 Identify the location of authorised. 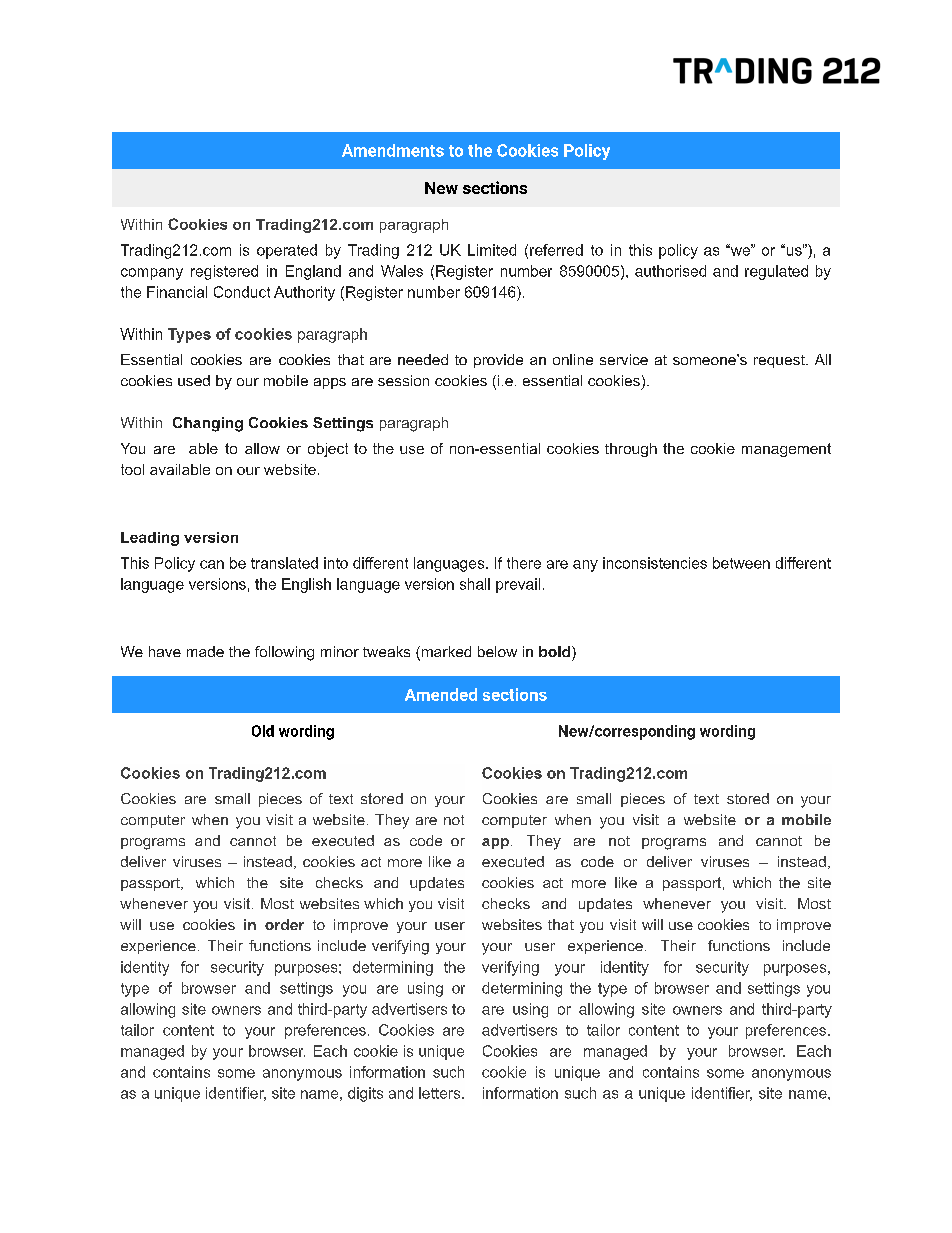
(670, 271).
